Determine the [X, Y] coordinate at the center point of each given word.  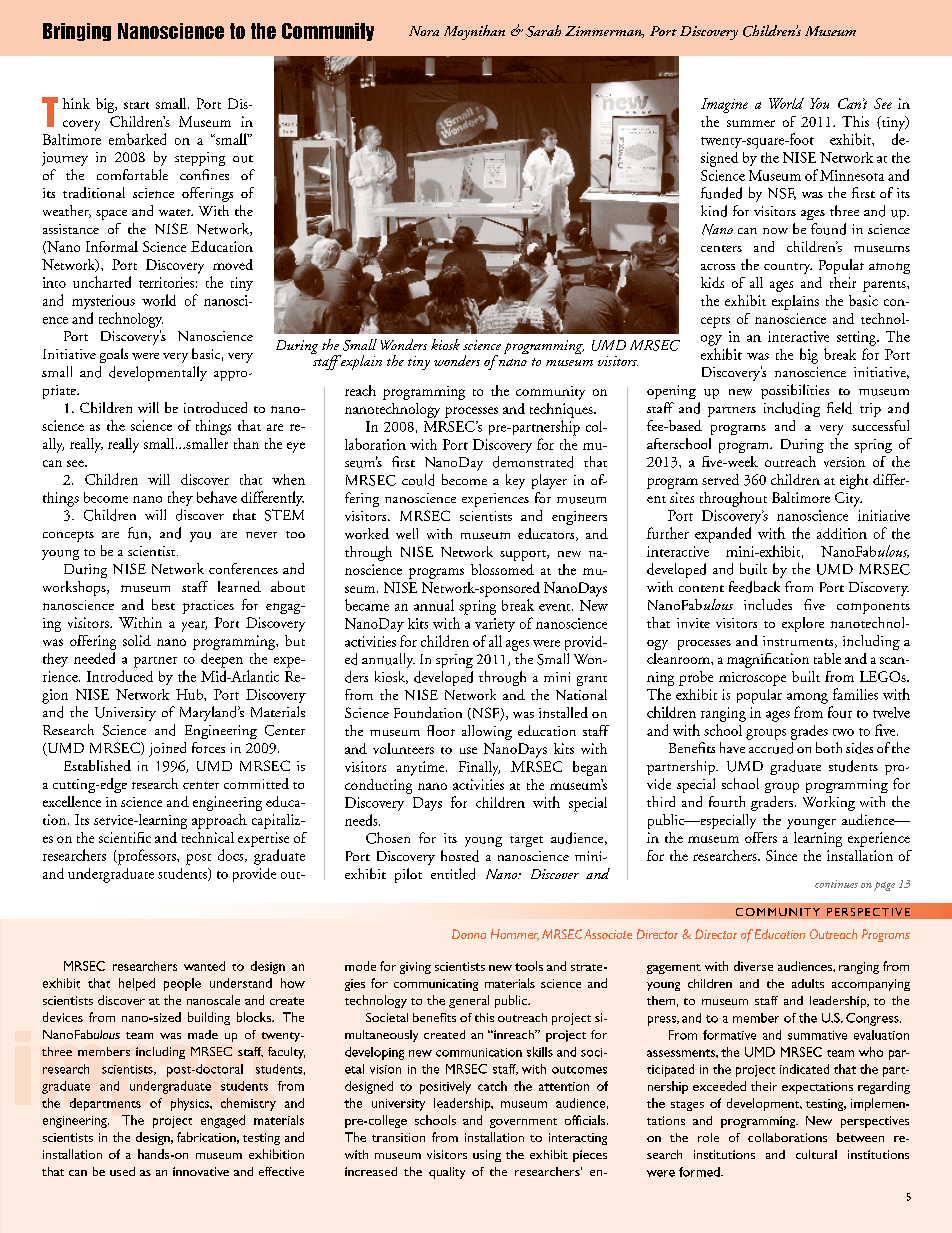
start [136, 105]
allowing [487, 732]
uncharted [102, 282]
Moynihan [474, 32]
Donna [469, 934]
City [848, 499]
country [788, 268]
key [515, 481]
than [246, 443]
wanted [204, 966]
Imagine [724, 105]
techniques [562, 410]
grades [809, 732]
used [122, 1171]
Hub [190, 694]
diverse [753, 966]
